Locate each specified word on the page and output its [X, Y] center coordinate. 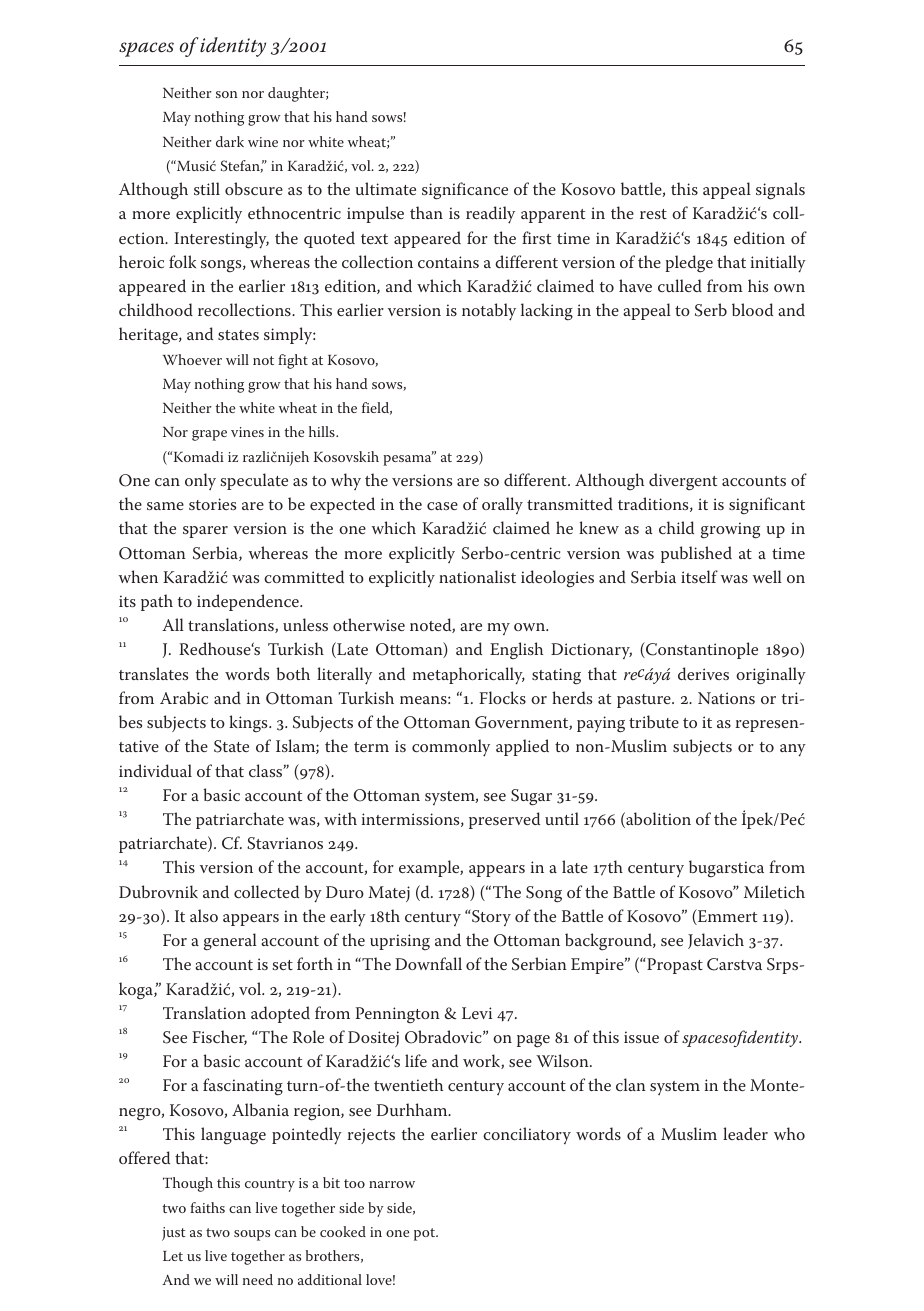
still [207, 188]
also [204, 915]
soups [252, 1235]
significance [465, 191]
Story [490, 917]
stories [212, 504]
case [442, 506]
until [562, 818]
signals [780, 191]
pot [425, 1234]
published [696, 554]
